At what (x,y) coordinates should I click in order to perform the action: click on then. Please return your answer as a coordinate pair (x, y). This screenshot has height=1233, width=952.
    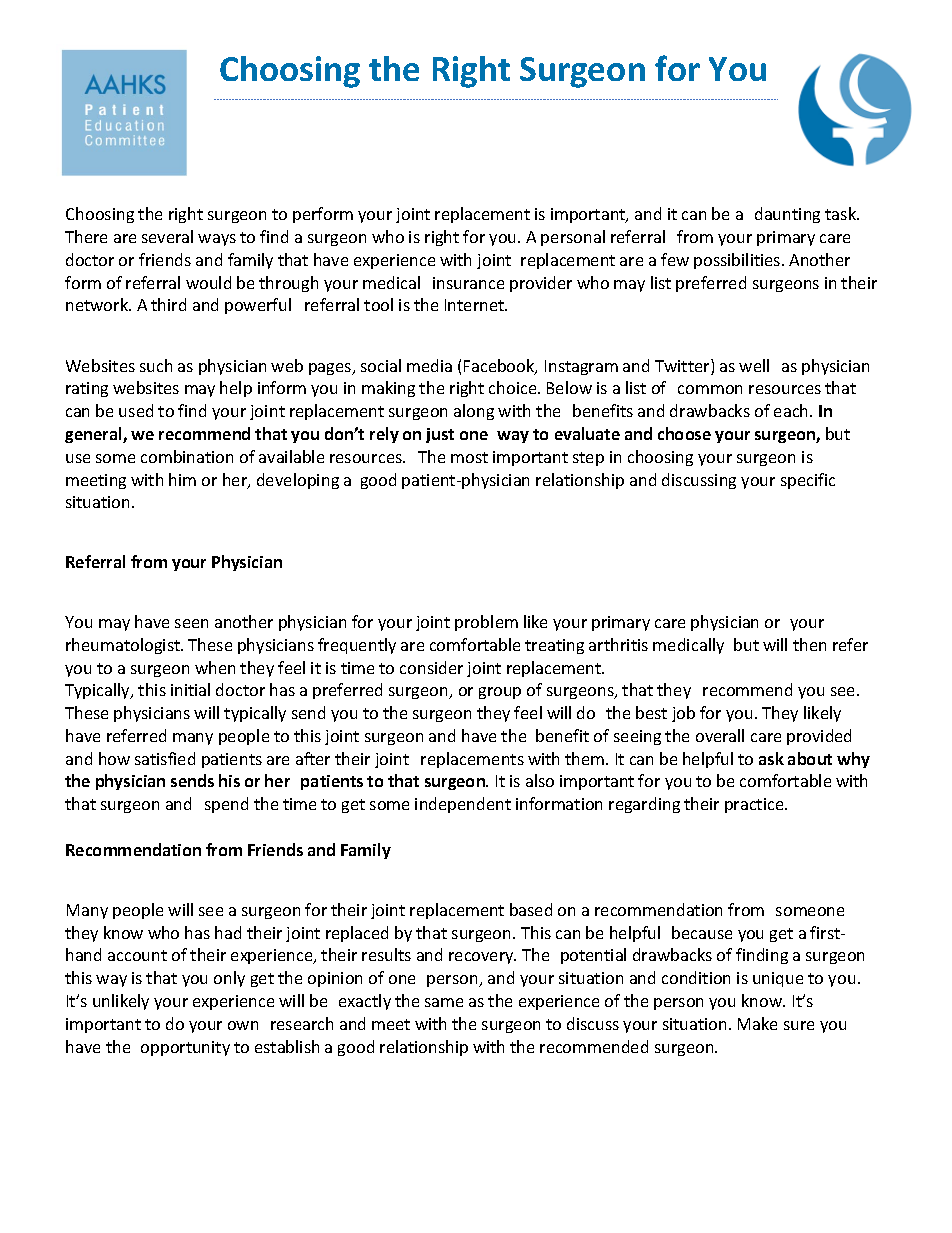
    Looking at the image, I should click on (809, 644).
